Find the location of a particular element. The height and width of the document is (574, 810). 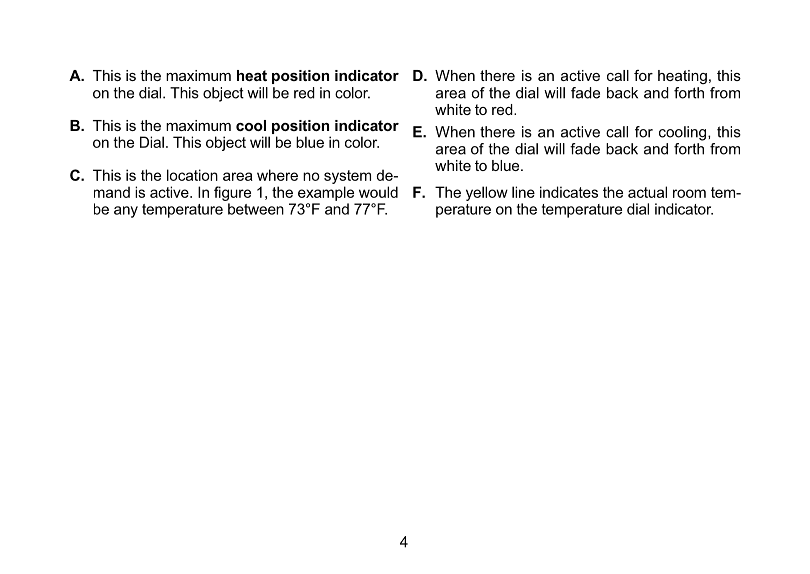

would is located at coordinates (378, 192).
